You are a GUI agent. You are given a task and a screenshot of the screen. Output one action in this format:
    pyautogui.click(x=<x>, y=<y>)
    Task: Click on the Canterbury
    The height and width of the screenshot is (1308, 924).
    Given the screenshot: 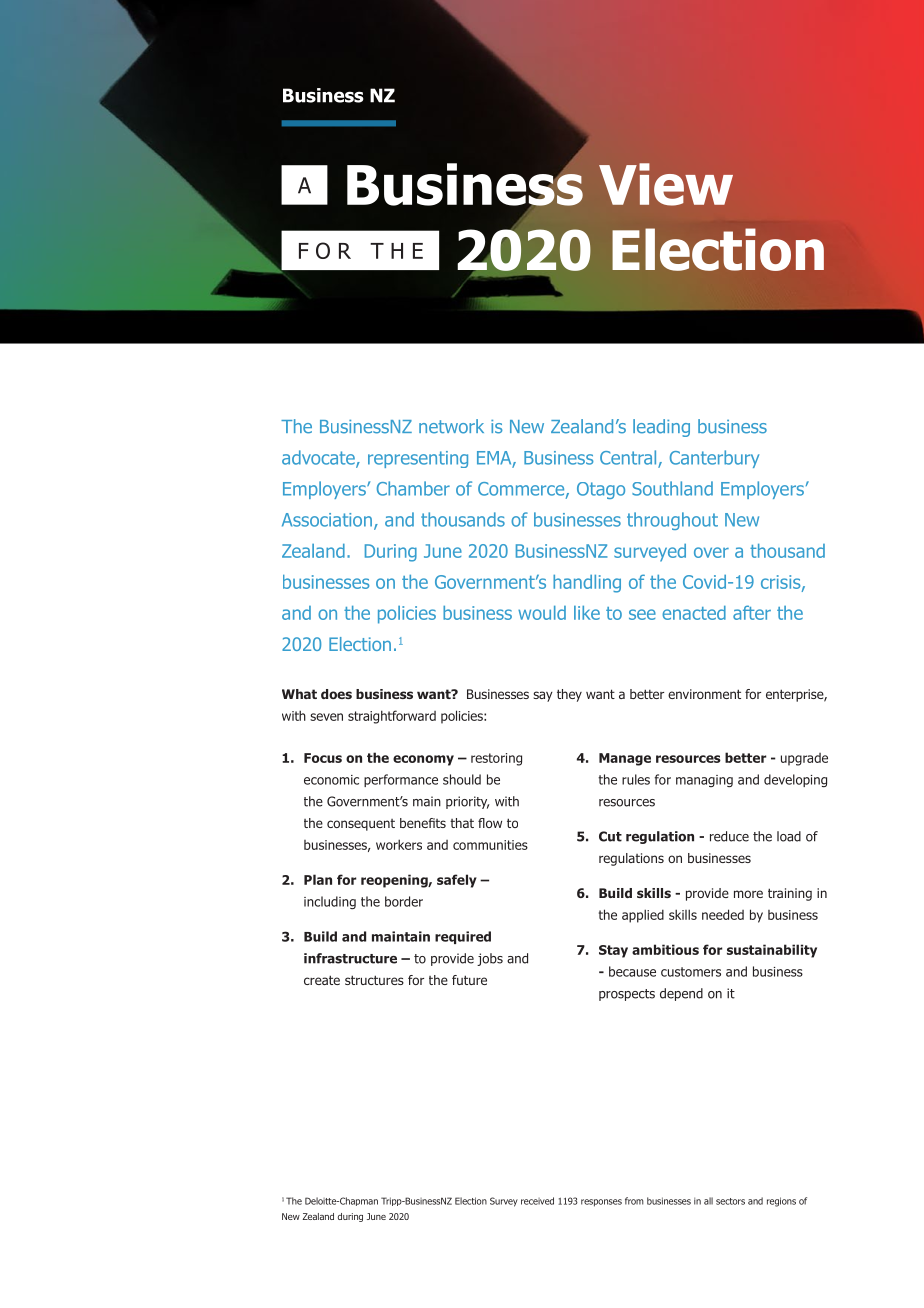 What is the action you would take?
    pyautogui.click(x=714, y=459)
